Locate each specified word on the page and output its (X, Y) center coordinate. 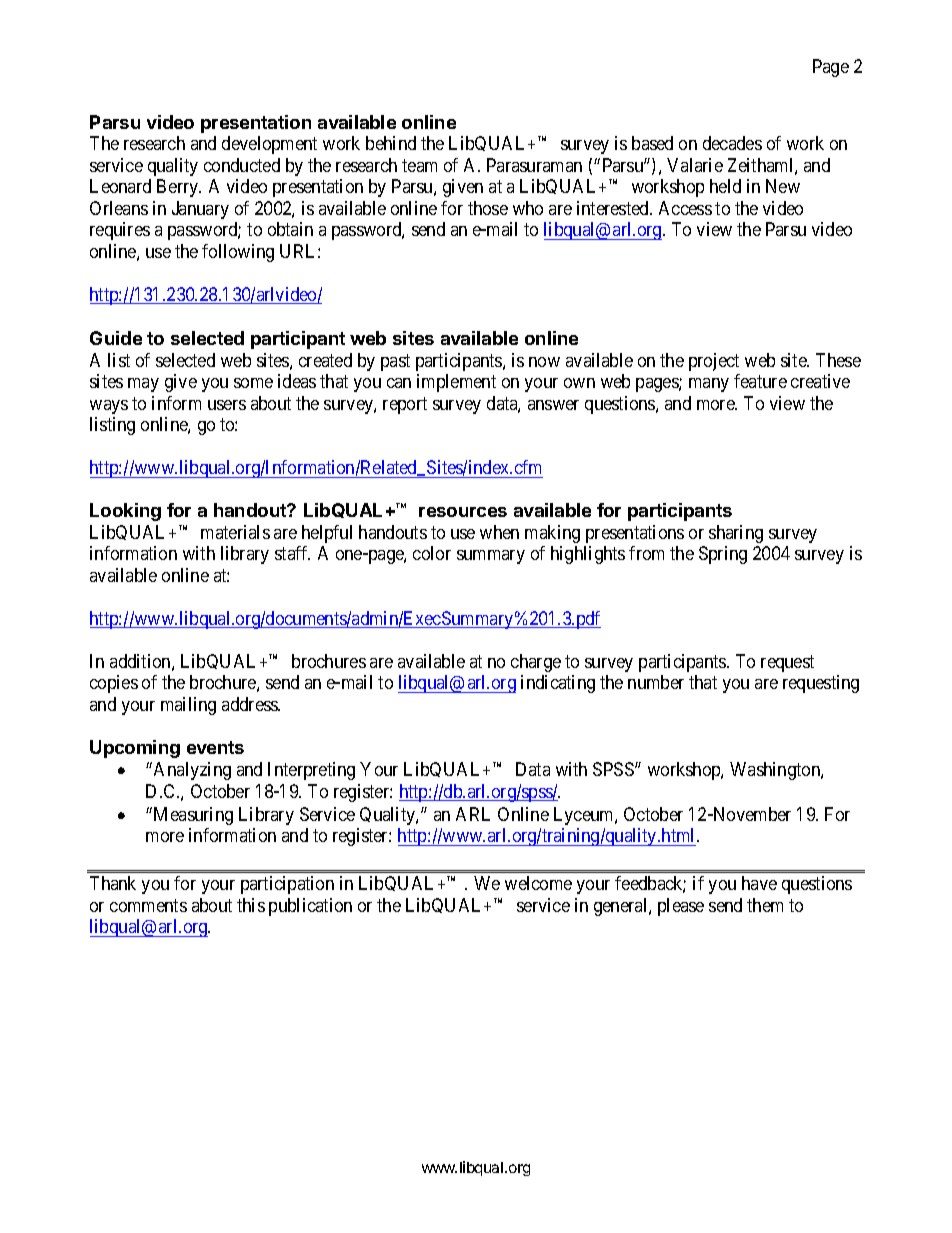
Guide (116, 338)
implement (456, 383)
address (251, 704)
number (656, 682)
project (714, 362)
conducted (242, 165)
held (725, 186)
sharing (736, 534)
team (419, 165)
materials (235, 532)
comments (148, 905)
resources (463, 512)
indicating (558, 684)
